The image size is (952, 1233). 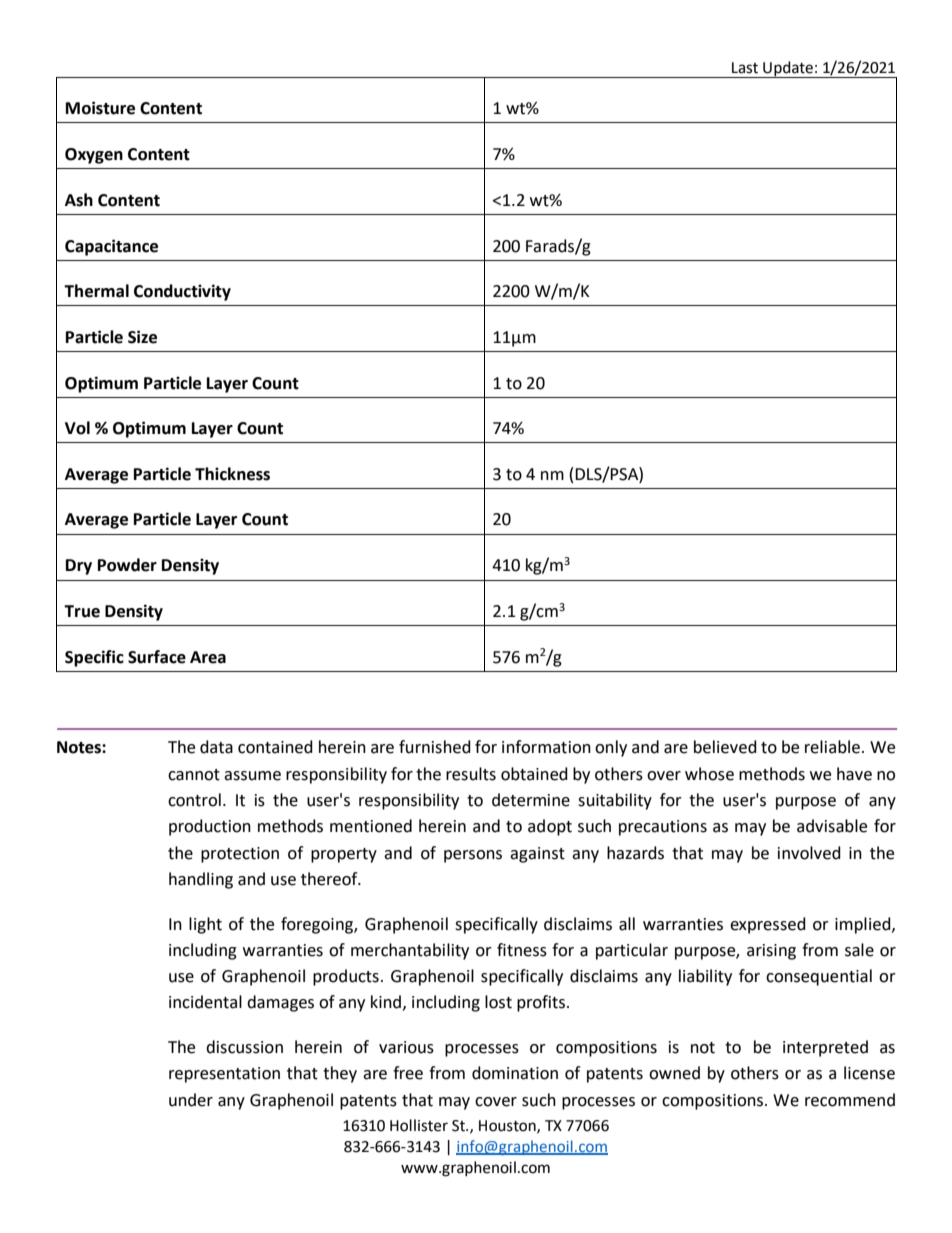 I want to click on Update, so click(x=788, y=69).
